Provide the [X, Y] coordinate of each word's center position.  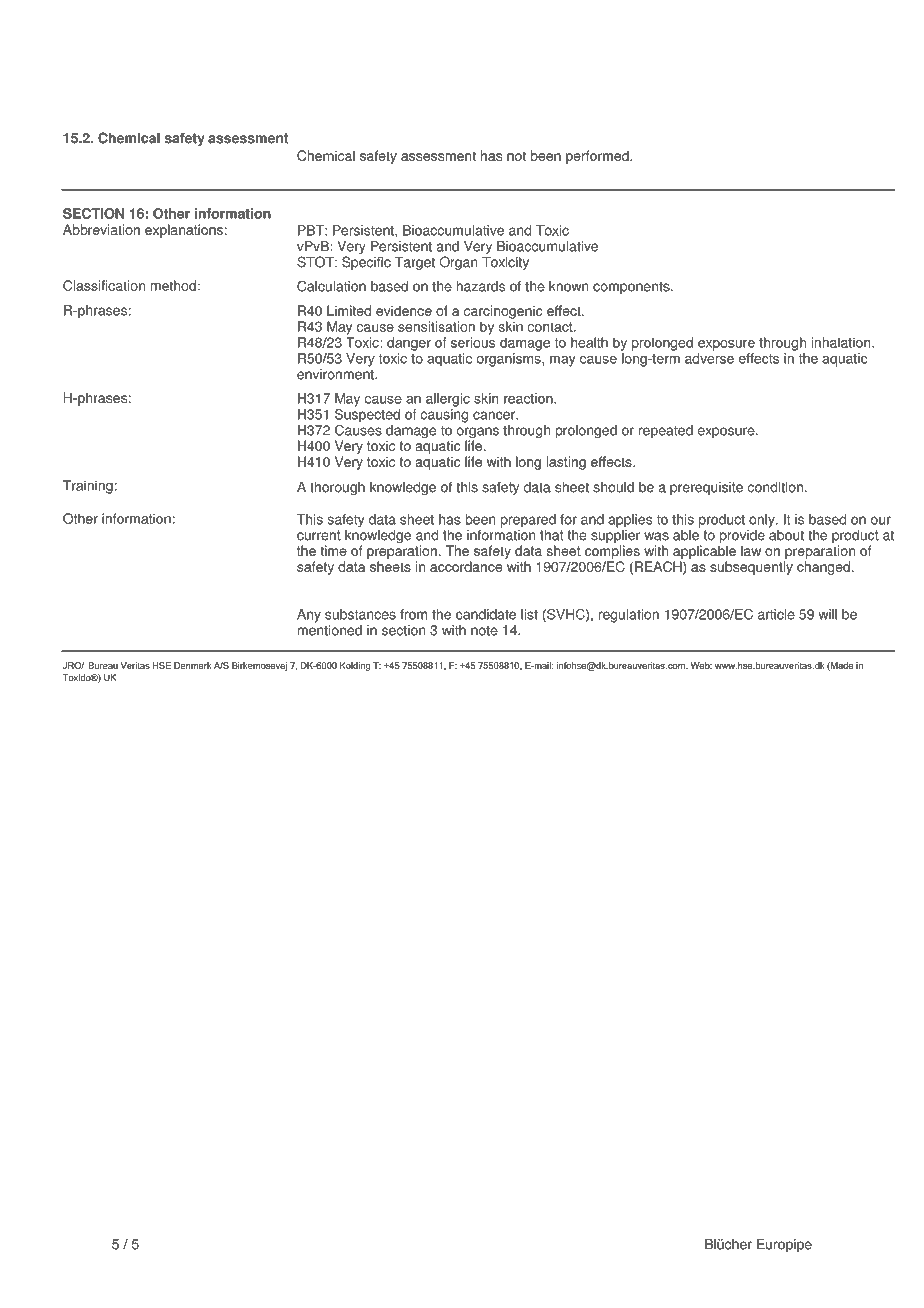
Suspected [367, 414]
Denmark [193, 665]
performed [598, 157]
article [776, 614]
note [484, 631]
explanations [184, 231]
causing [444, 416]
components [632, 288]
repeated [666, 431]
